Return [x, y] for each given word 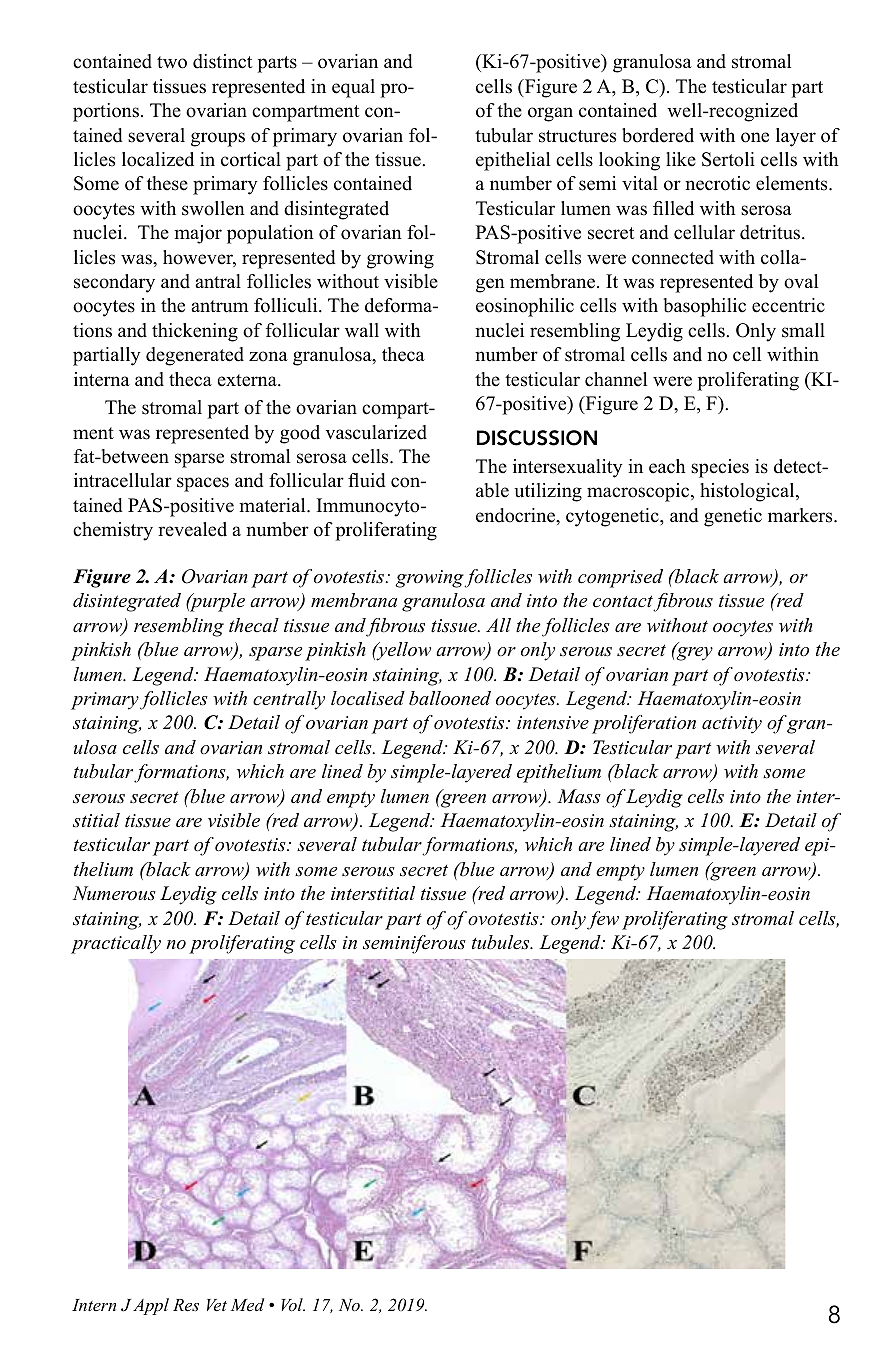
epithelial [513, 161]
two [172, 62]
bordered [658, 135]
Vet [217, 1305]
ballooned [450, 698]
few [603, 920]
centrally [289, 700]
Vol [293, 1304]
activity [732, 725]
